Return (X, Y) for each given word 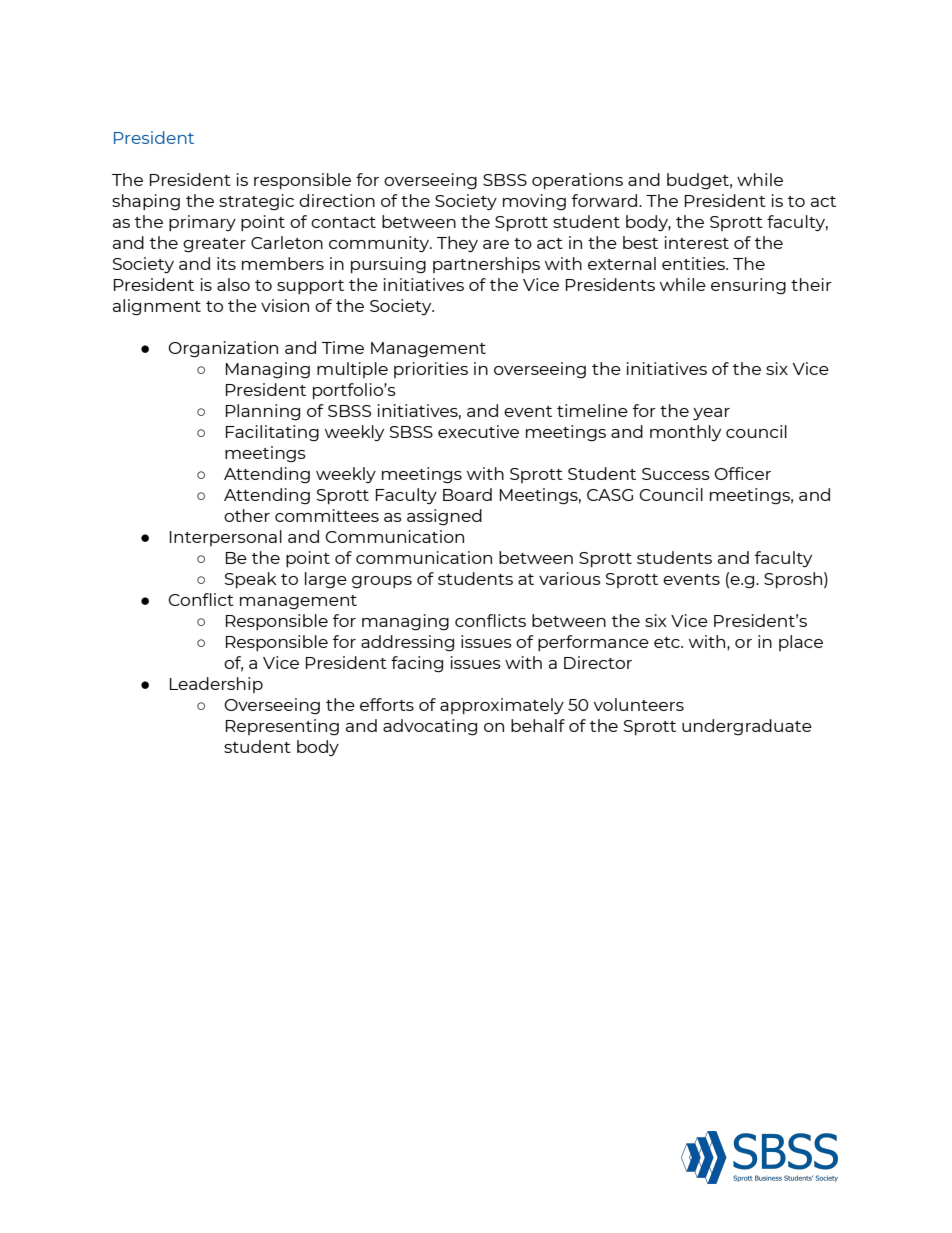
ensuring (748, 286)
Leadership (216, 685)
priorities (431, 370)
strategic (256, 202)
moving (534, 202)
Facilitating (272, 433)
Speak (251, 580)
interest (697, 242)
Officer (742, 473)
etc (668, 642)
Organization (223, 349)
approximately (502, 706)
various (570, 578)
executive (478, 431)
